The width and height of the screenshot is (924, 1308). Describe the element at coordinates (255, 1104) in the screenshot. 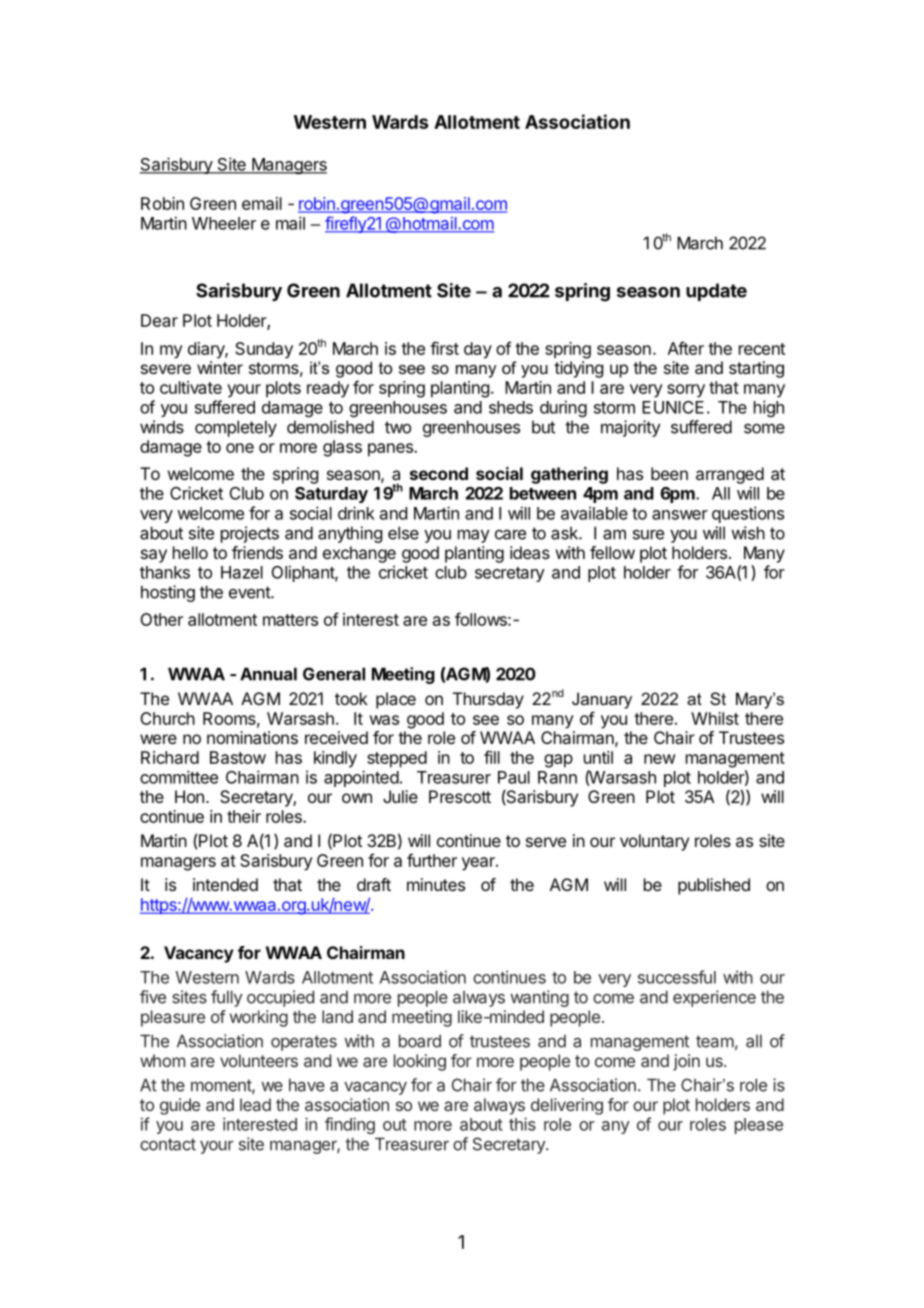

I see `lead` at that location.
